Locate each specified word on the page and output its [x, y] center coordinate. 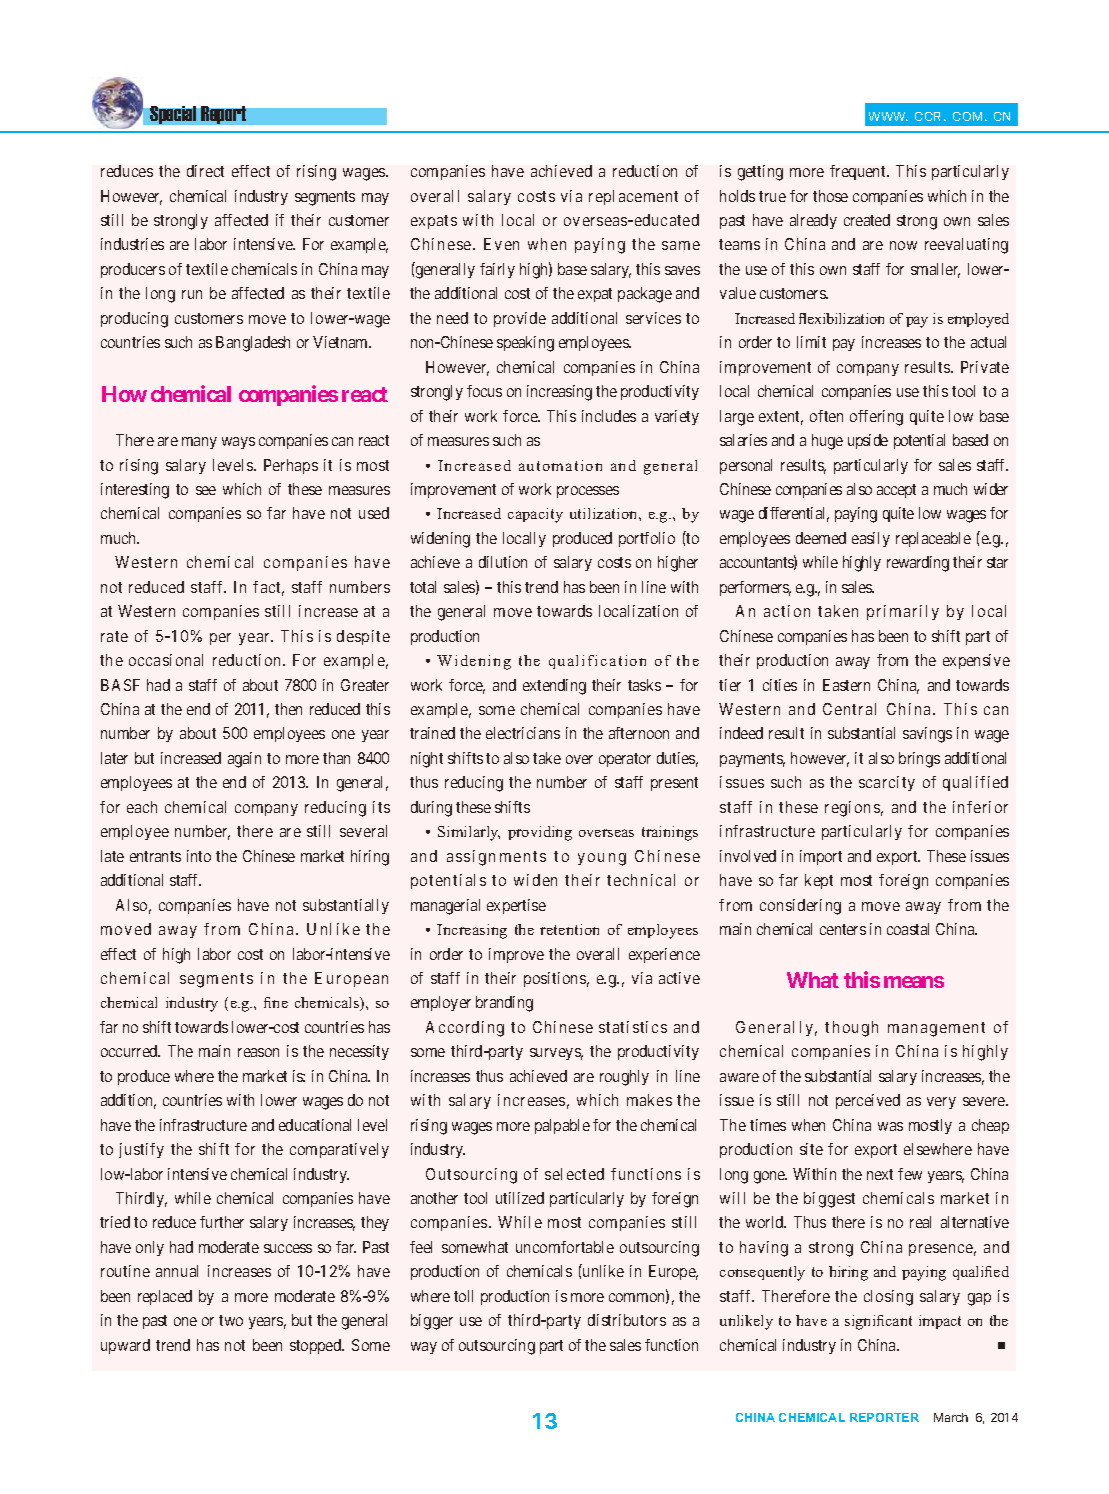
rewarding [918, 564]
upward [125, 1346]
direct [205, 171]
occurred [130, 1051]
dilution [503, 562]
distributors [627, 1320]
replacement [633, 197]
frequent [859, 172]
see [206, 490]
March [951, 1417]
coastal [908, 929]
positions [555, 979]
